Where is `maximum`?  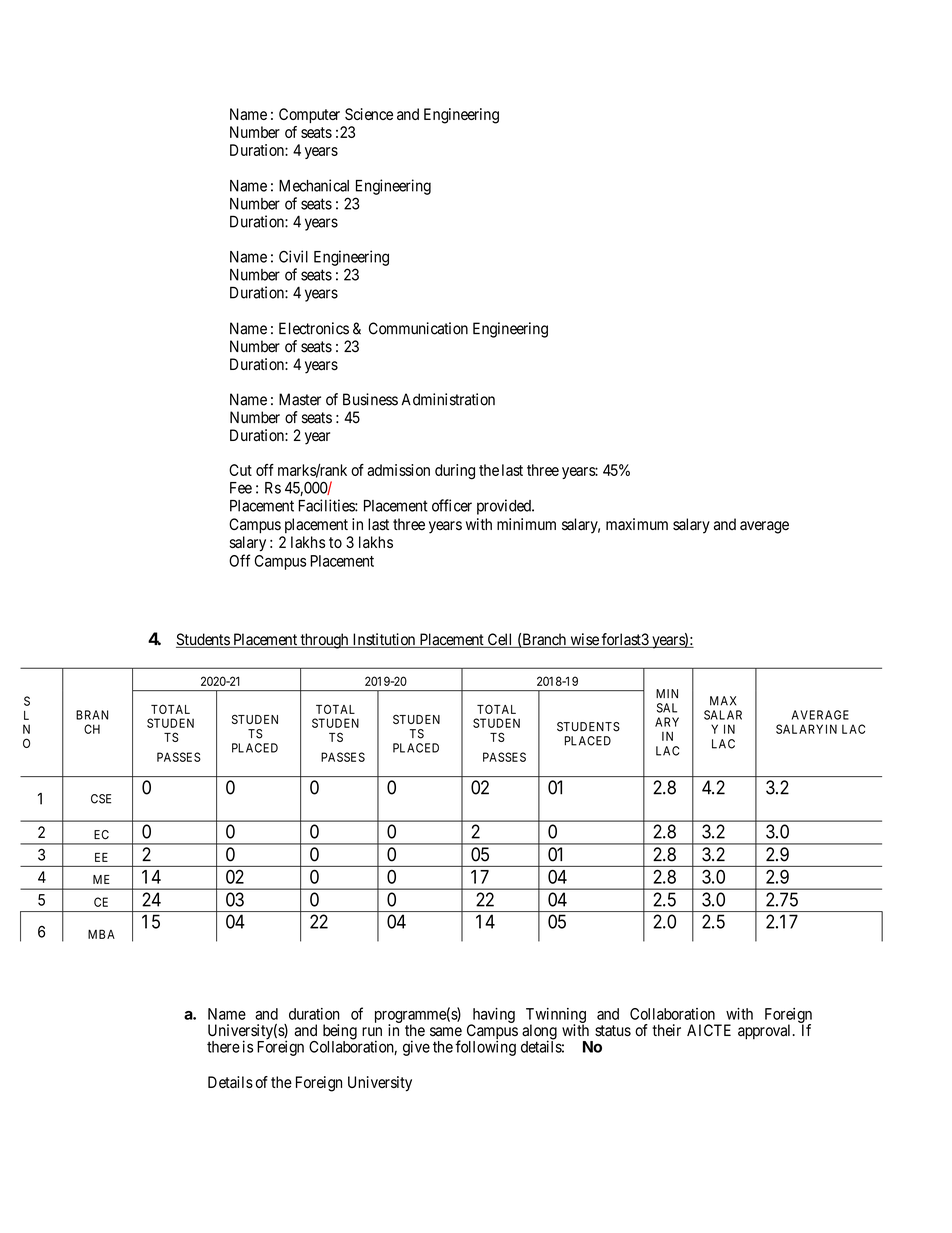 maximum is located at coordinates (637, 524).
